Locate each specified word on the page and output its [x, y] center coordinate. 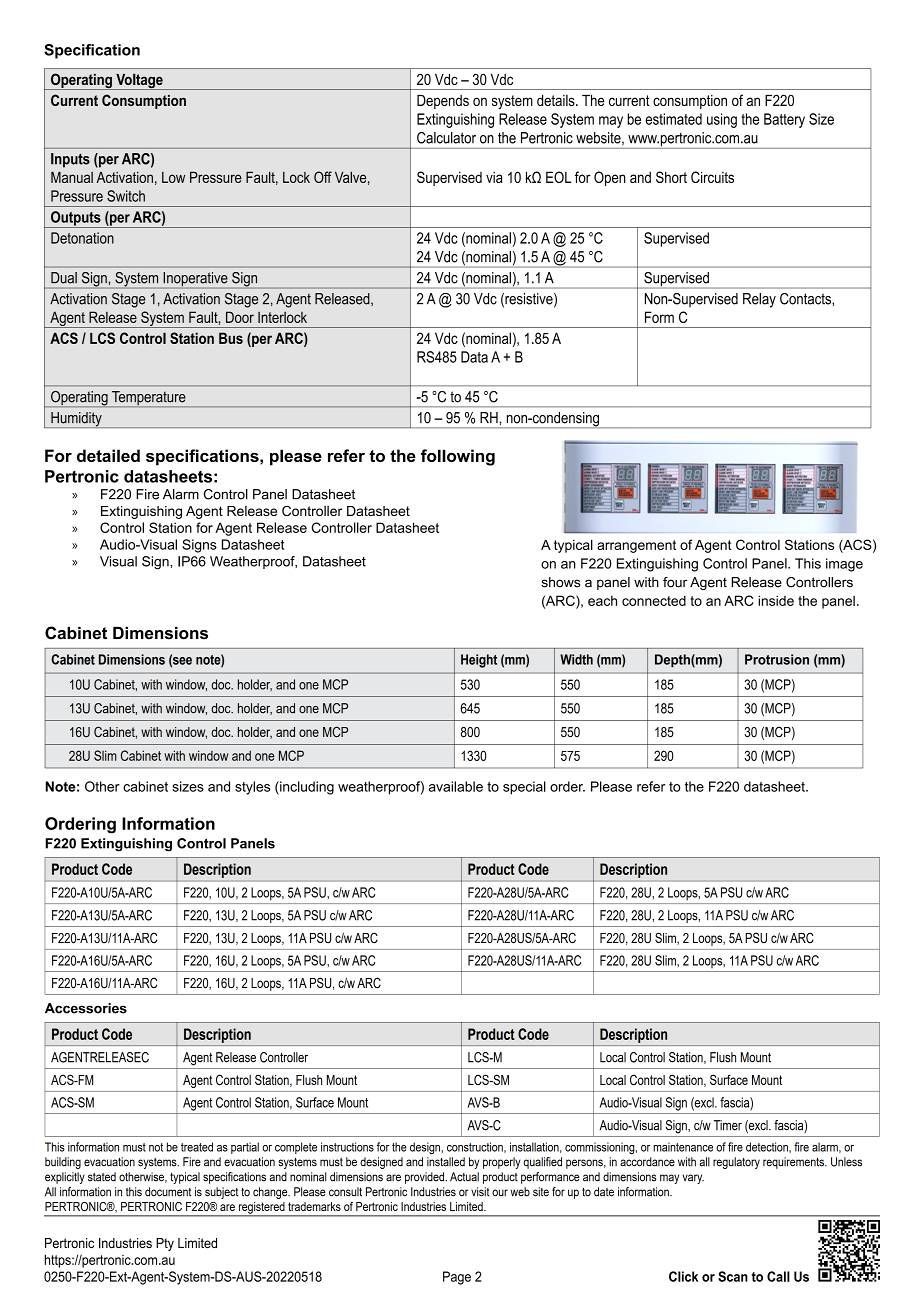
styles [252, 788]
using [722, 120]
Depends [443, 102]
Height [479, 661]
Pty [165, 1244]
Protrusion [777, 659]
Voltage [139, 81]
